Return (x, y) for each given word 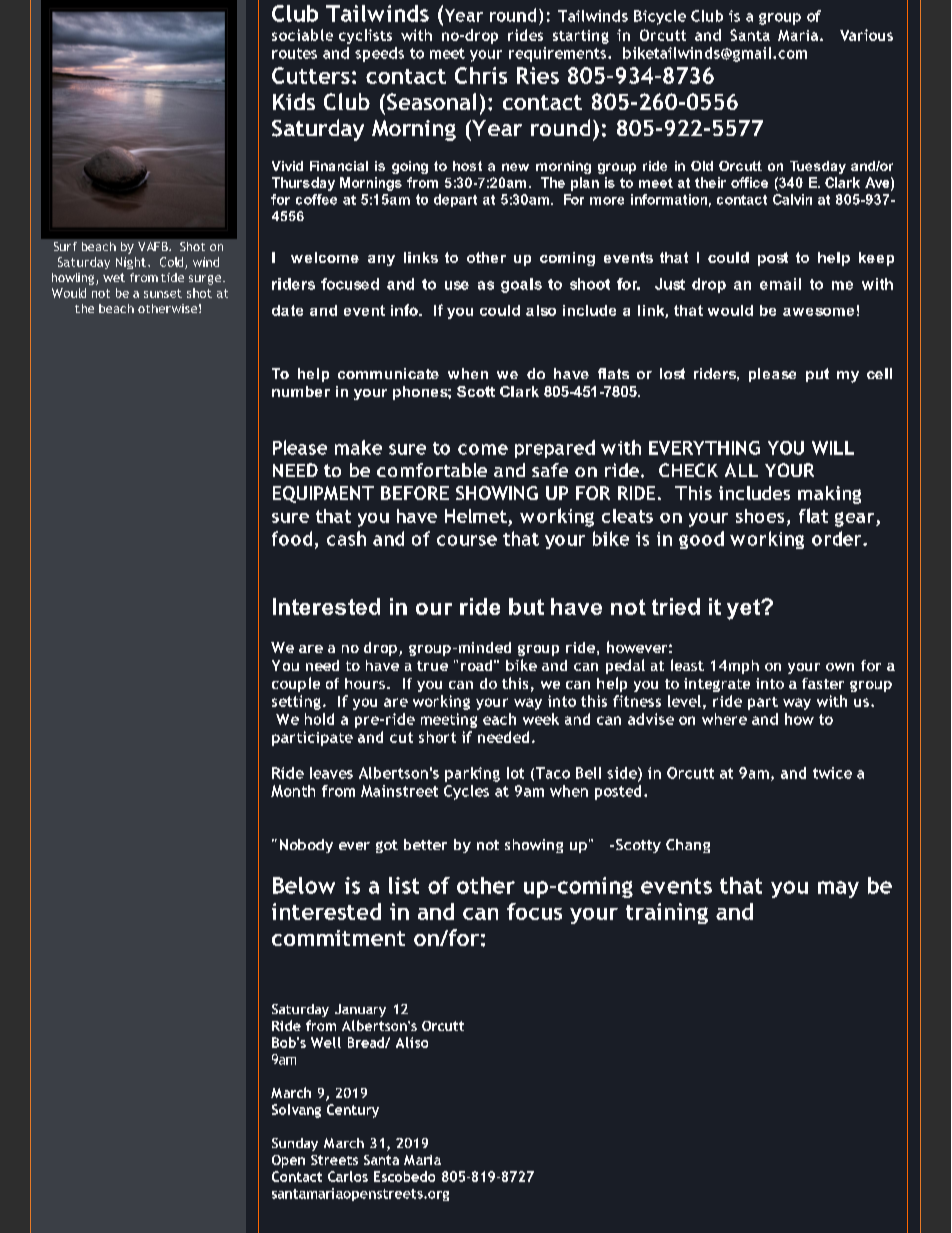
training (667, 913)
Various (866, 35)
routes (294, 53)
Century (353, 1111)
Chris (481, 75)
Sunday (295, 1144)
